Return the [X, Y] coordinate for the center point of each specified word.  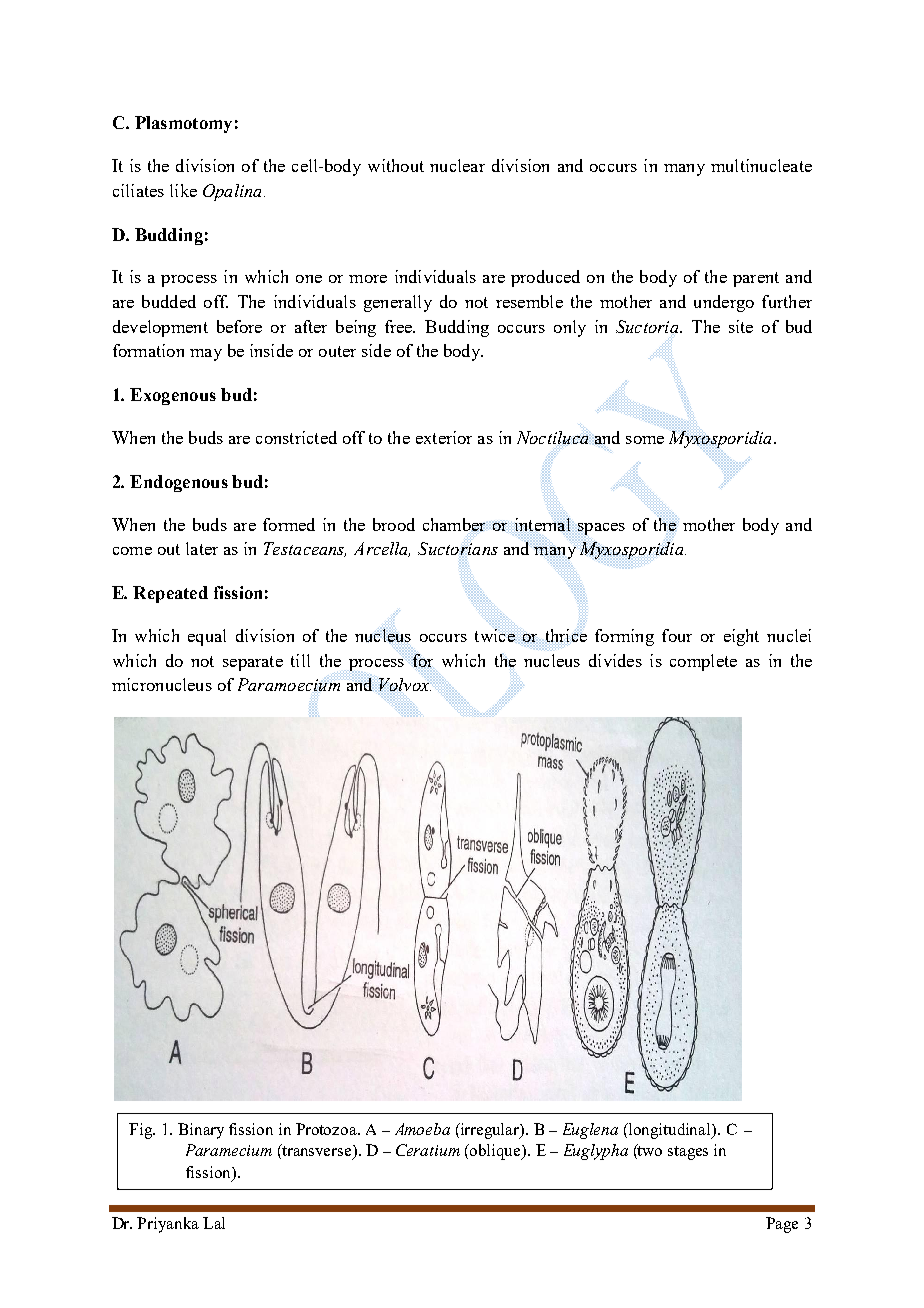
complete [703, 662]
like [183, 190]
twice [495, 635]
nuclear [457, 165]
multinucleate [761, 165]
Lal [214, 1223]
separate [253, 663]
